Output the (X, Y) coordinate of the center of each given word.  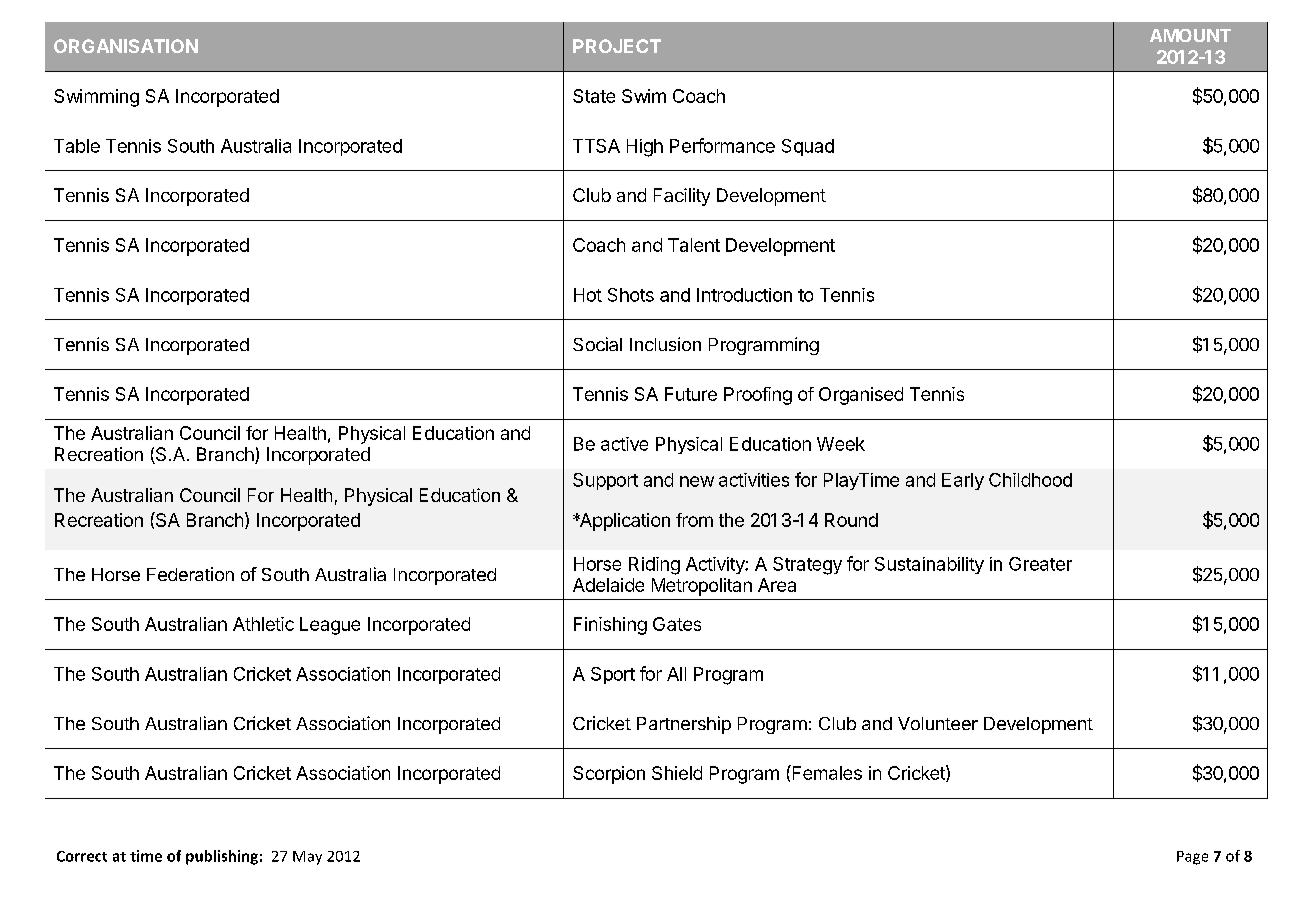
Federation (190, 574)
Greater (1040, 564)
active (624, 444)
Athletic (263, 624)
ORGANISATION (126, 46)
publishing (222, 857)
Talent (694, 245)
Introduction (744, 295)
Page (1192, 858)
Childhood (1030, 480)
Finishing (610, 626)
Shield (677, 773)
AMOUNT (1190, 35)
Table (77, 146)
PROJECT (617, 46)
